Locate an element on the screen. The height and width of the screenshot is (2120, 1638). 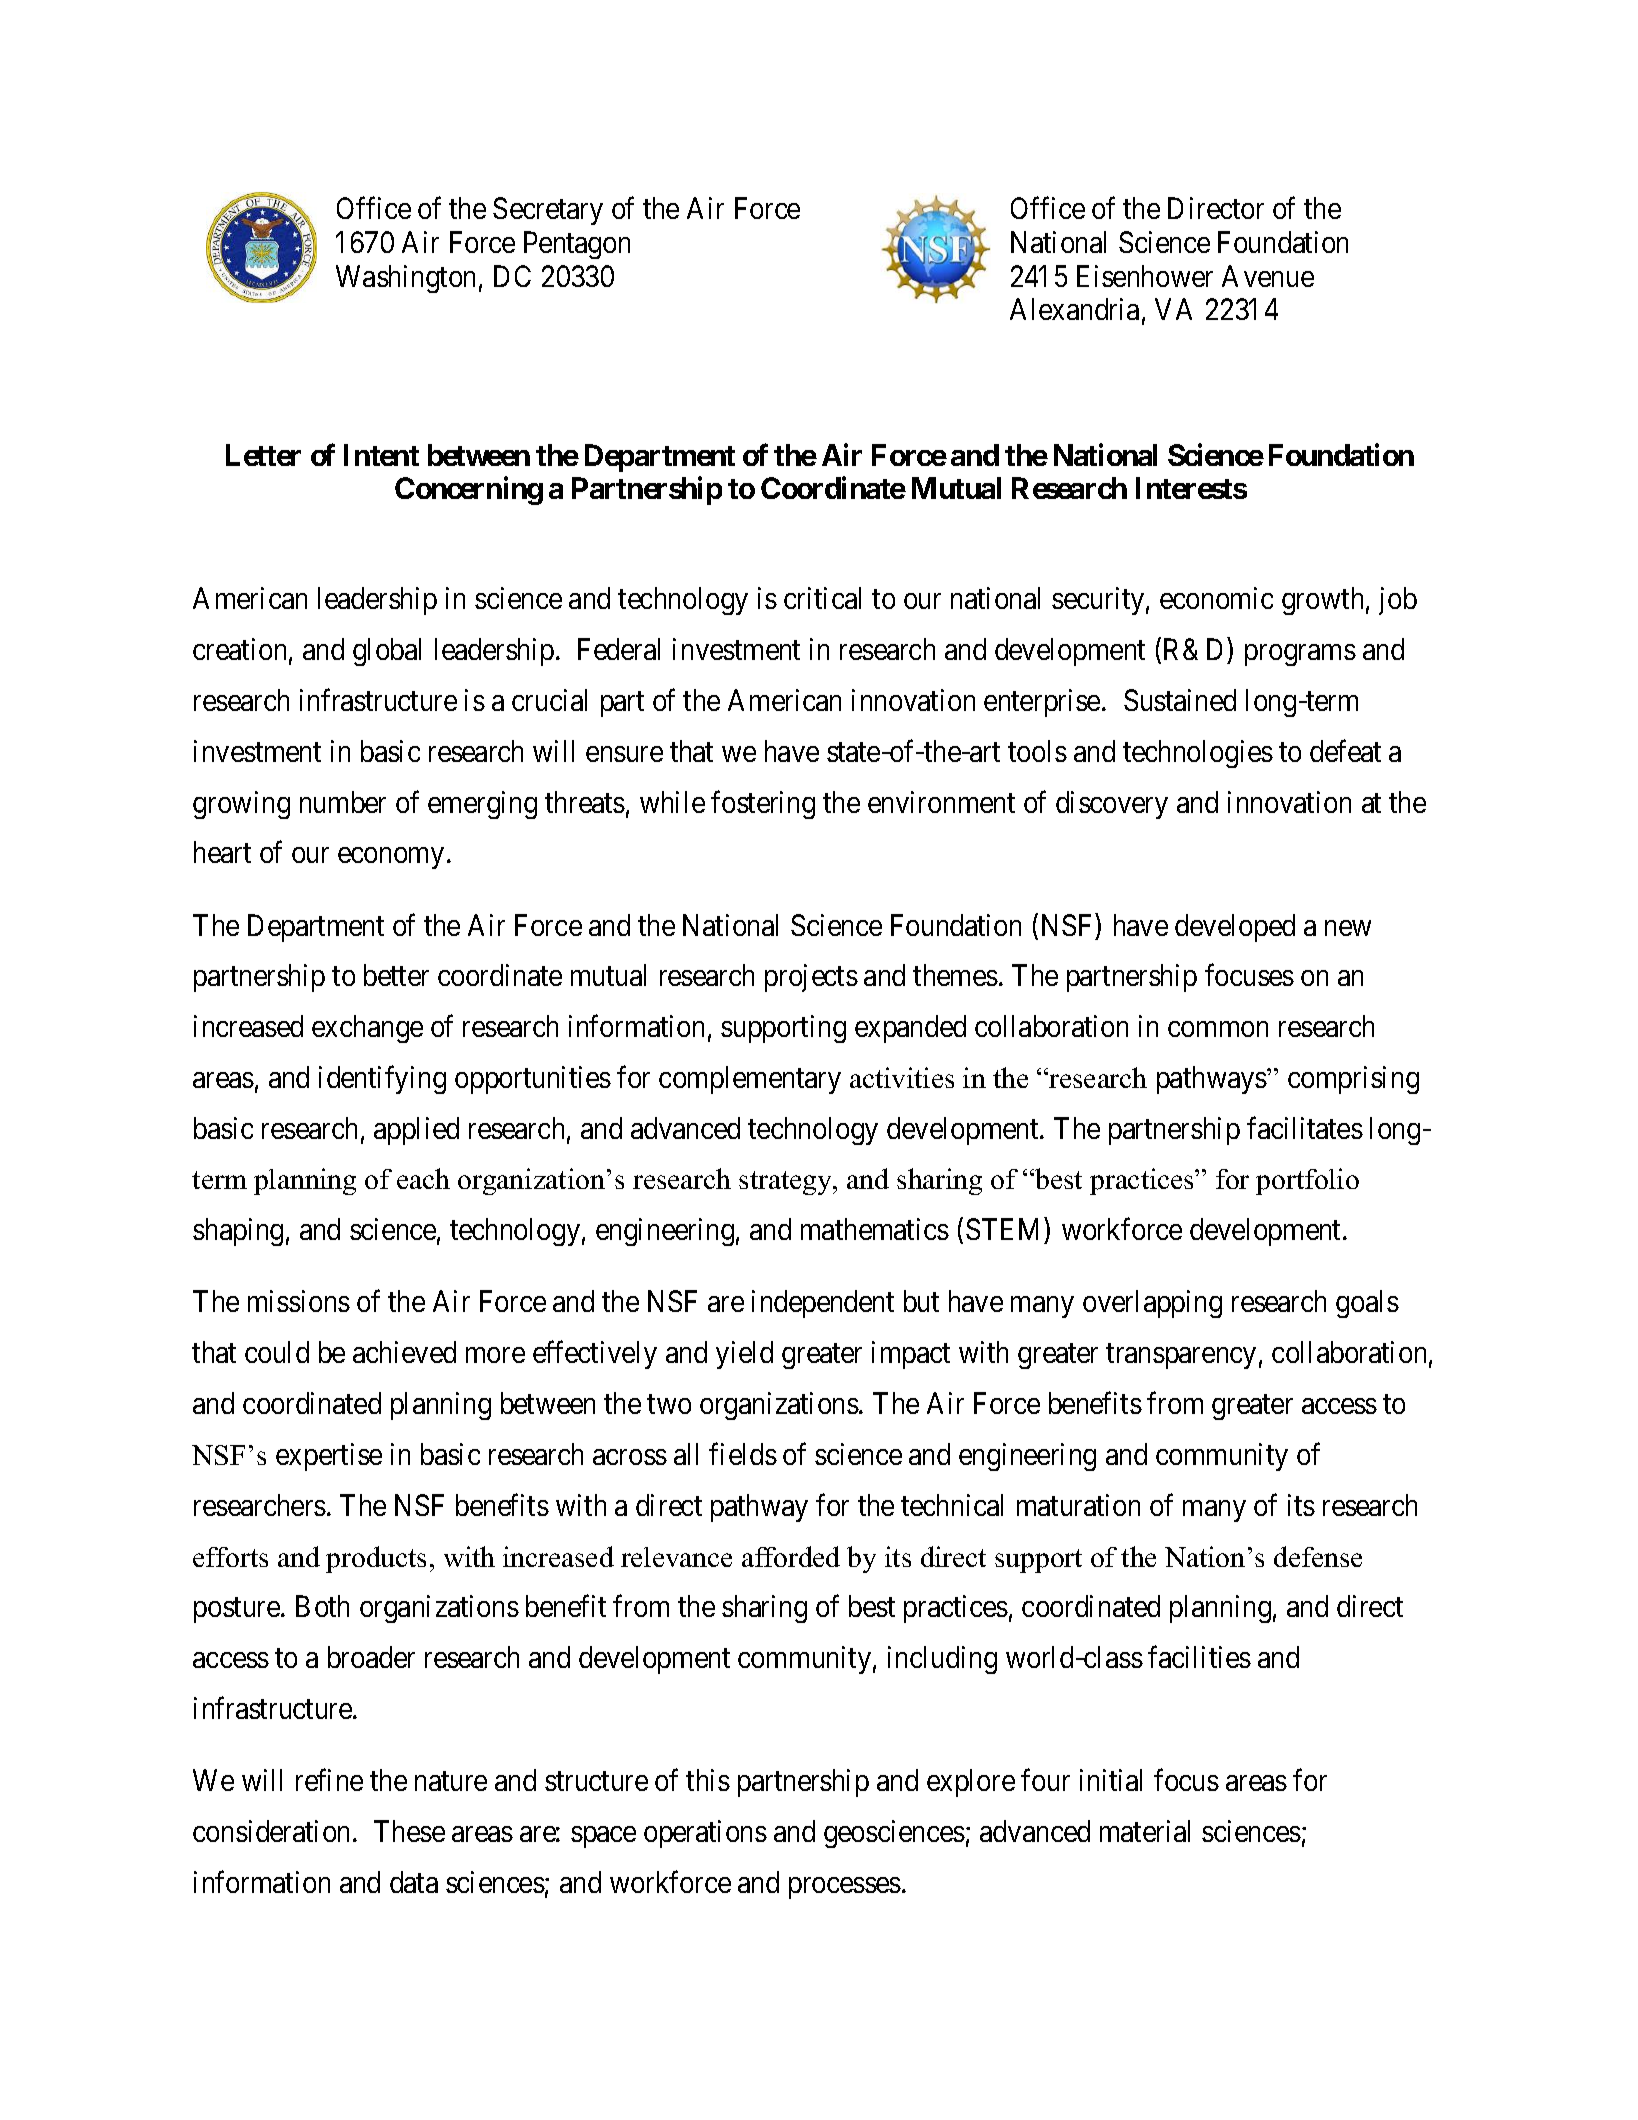
Avenue is located at coordinates (1268, 276).
